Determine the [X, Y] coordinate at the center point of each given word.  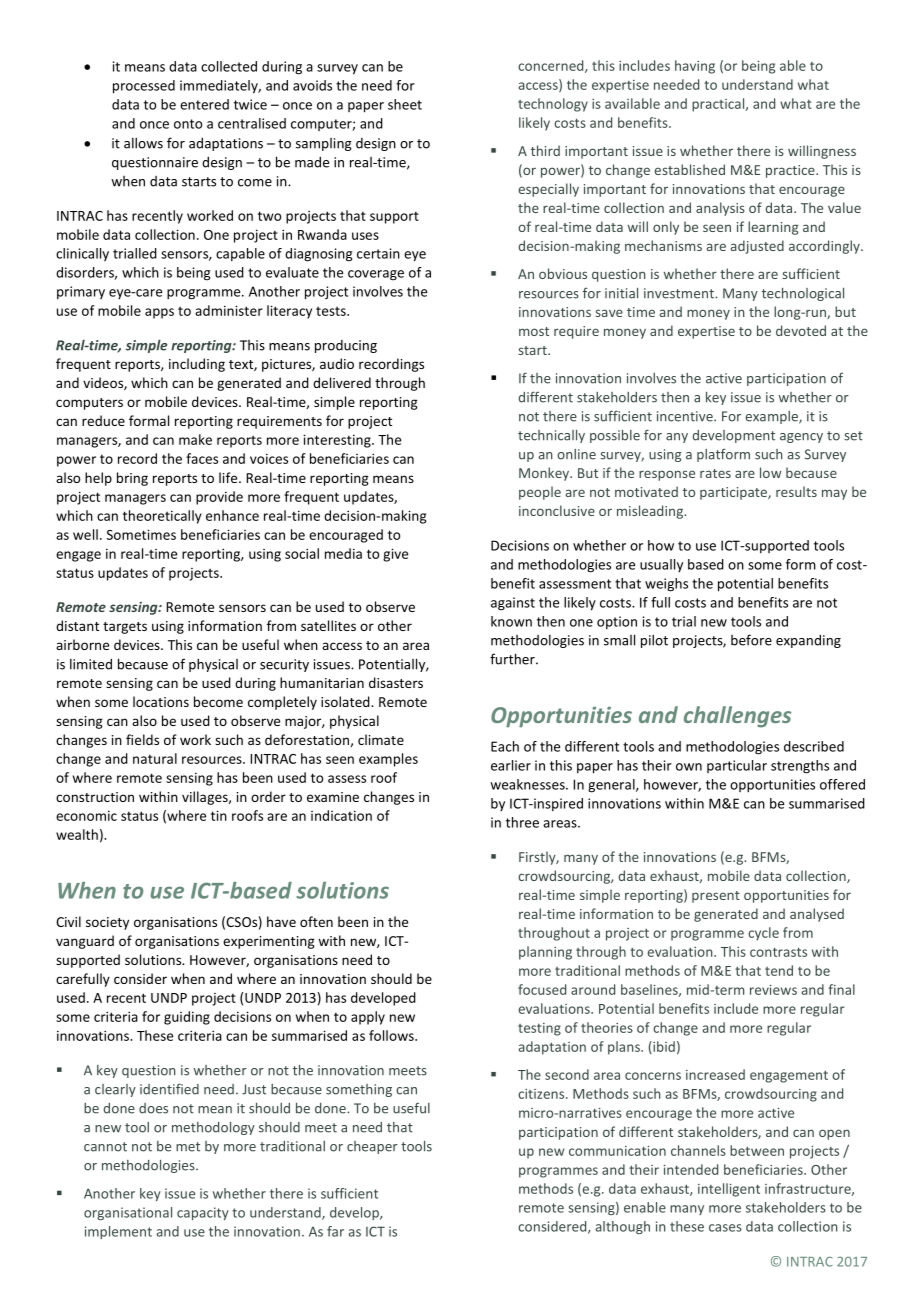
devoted [801, 330]
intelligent [729, 1190]
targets [125, 628]
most [534, 331]
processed [144, 87]
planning [545, 953]
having [695, 67]
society [107, 923]
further [513, 659]
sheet [405, 104]
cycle [763, 934]
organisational [128, 1213]
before [751, 640]
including [197, 365]
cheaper [372, 1147]
